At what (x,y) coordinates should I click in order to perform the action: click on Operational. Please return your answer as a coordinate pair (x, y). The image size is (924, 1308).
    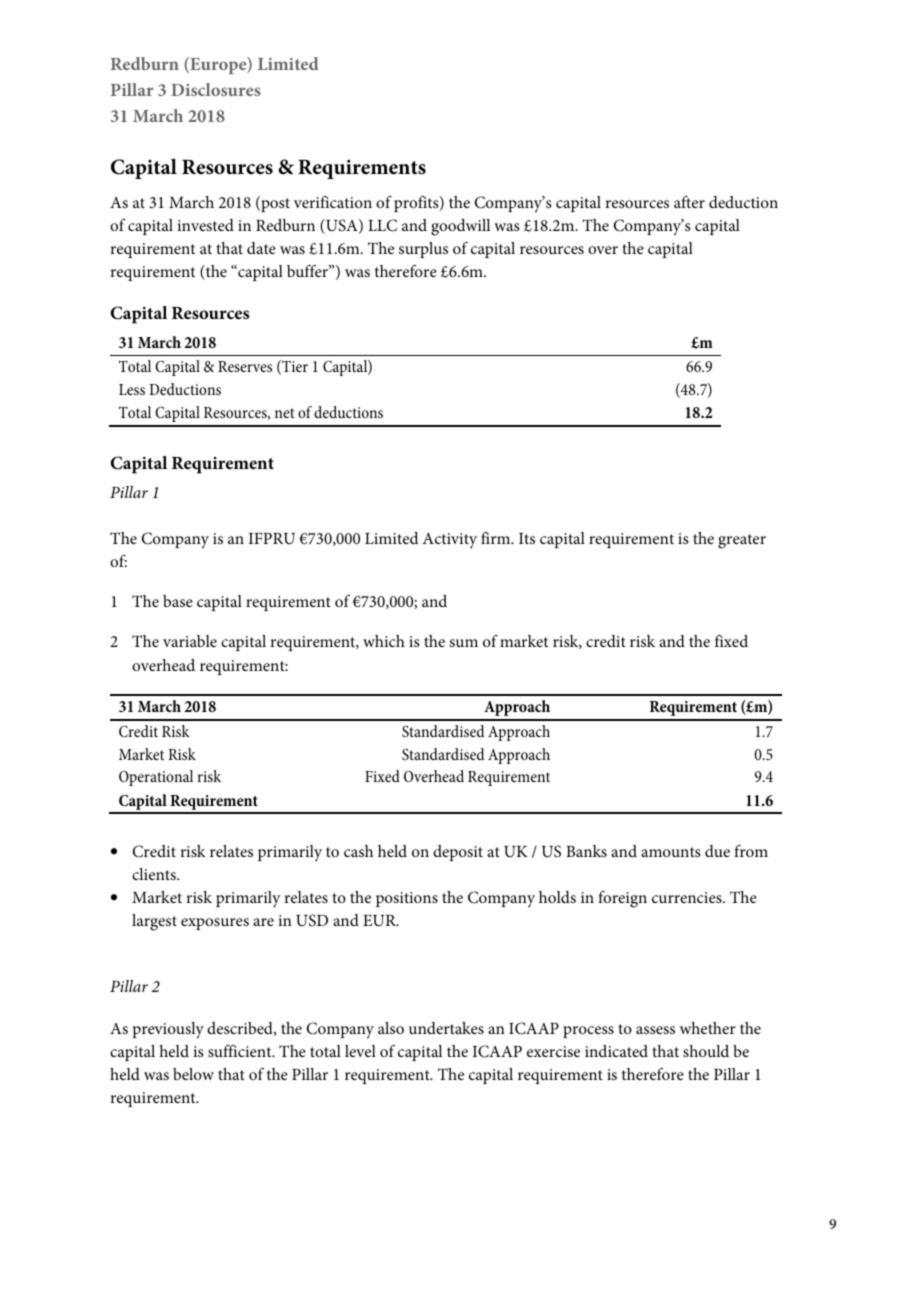
    Looking at the image, I should click on (156, 778).
